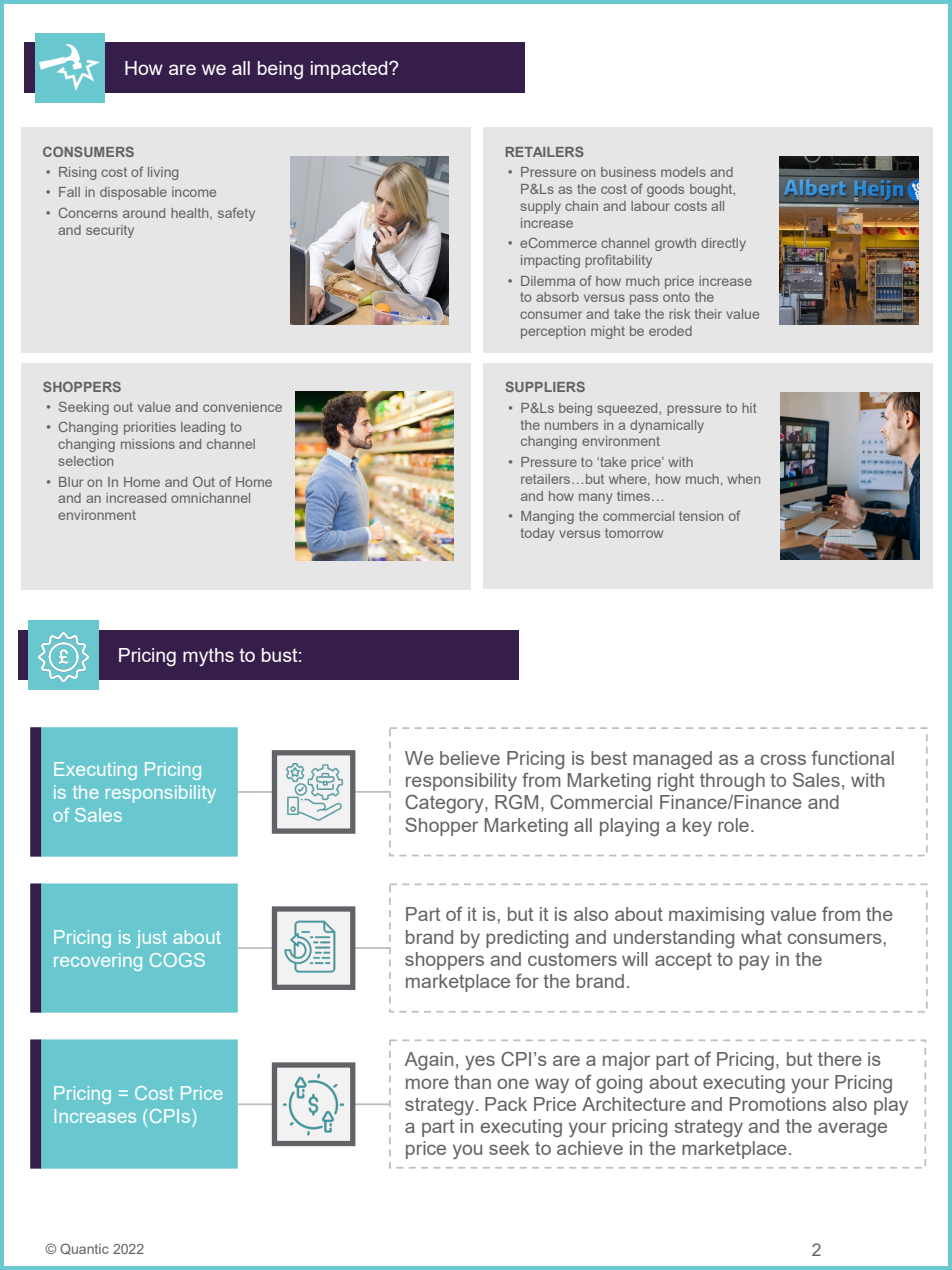  Describe the element at coordinates (163, 173) in the page. I see `living` at that location.
